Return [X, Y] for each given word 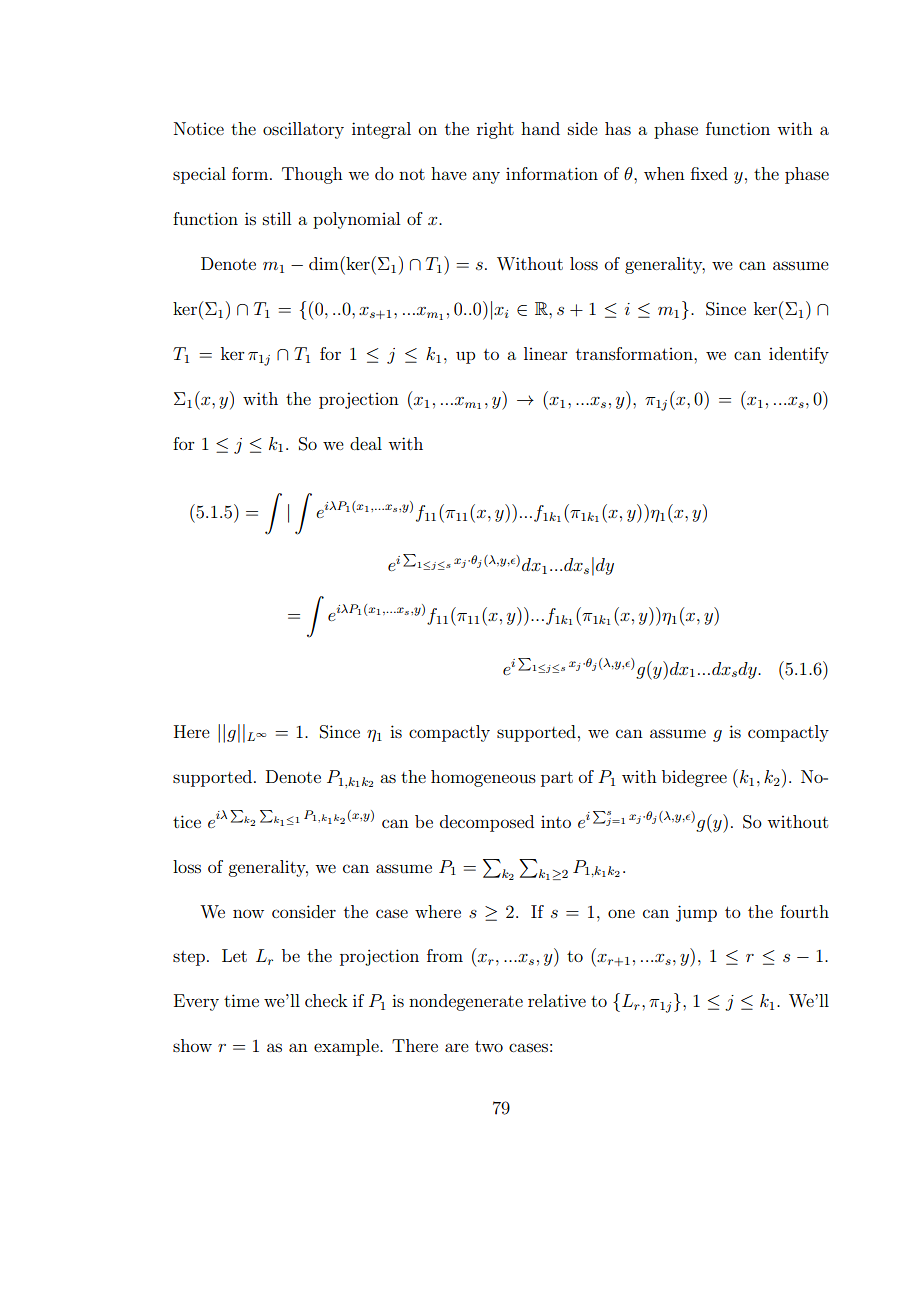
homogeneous [483, 778]
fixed [709, 173]
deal [366, 443]
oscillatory [303, 130]
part [557, 779]
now [248, 913]
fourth [804, 911]
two [489, 1046]
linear [546, 353]
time [241, 1000]
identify [799, 355]
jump [696, 913]
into [556, 822]
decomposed [487, 823]
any [486, 177]
